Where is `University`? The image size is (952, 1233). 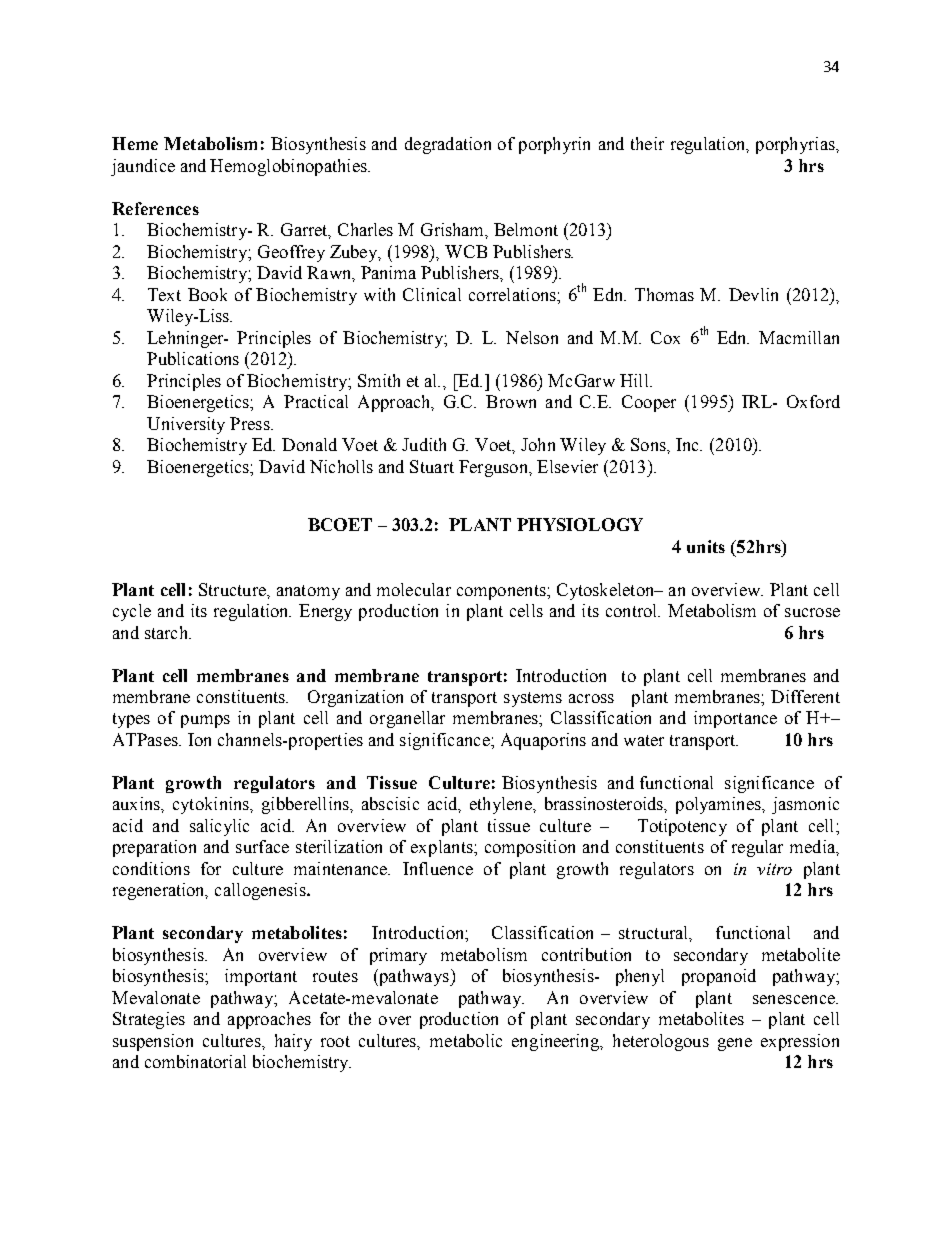 University is located at coordinates (186, 425).
